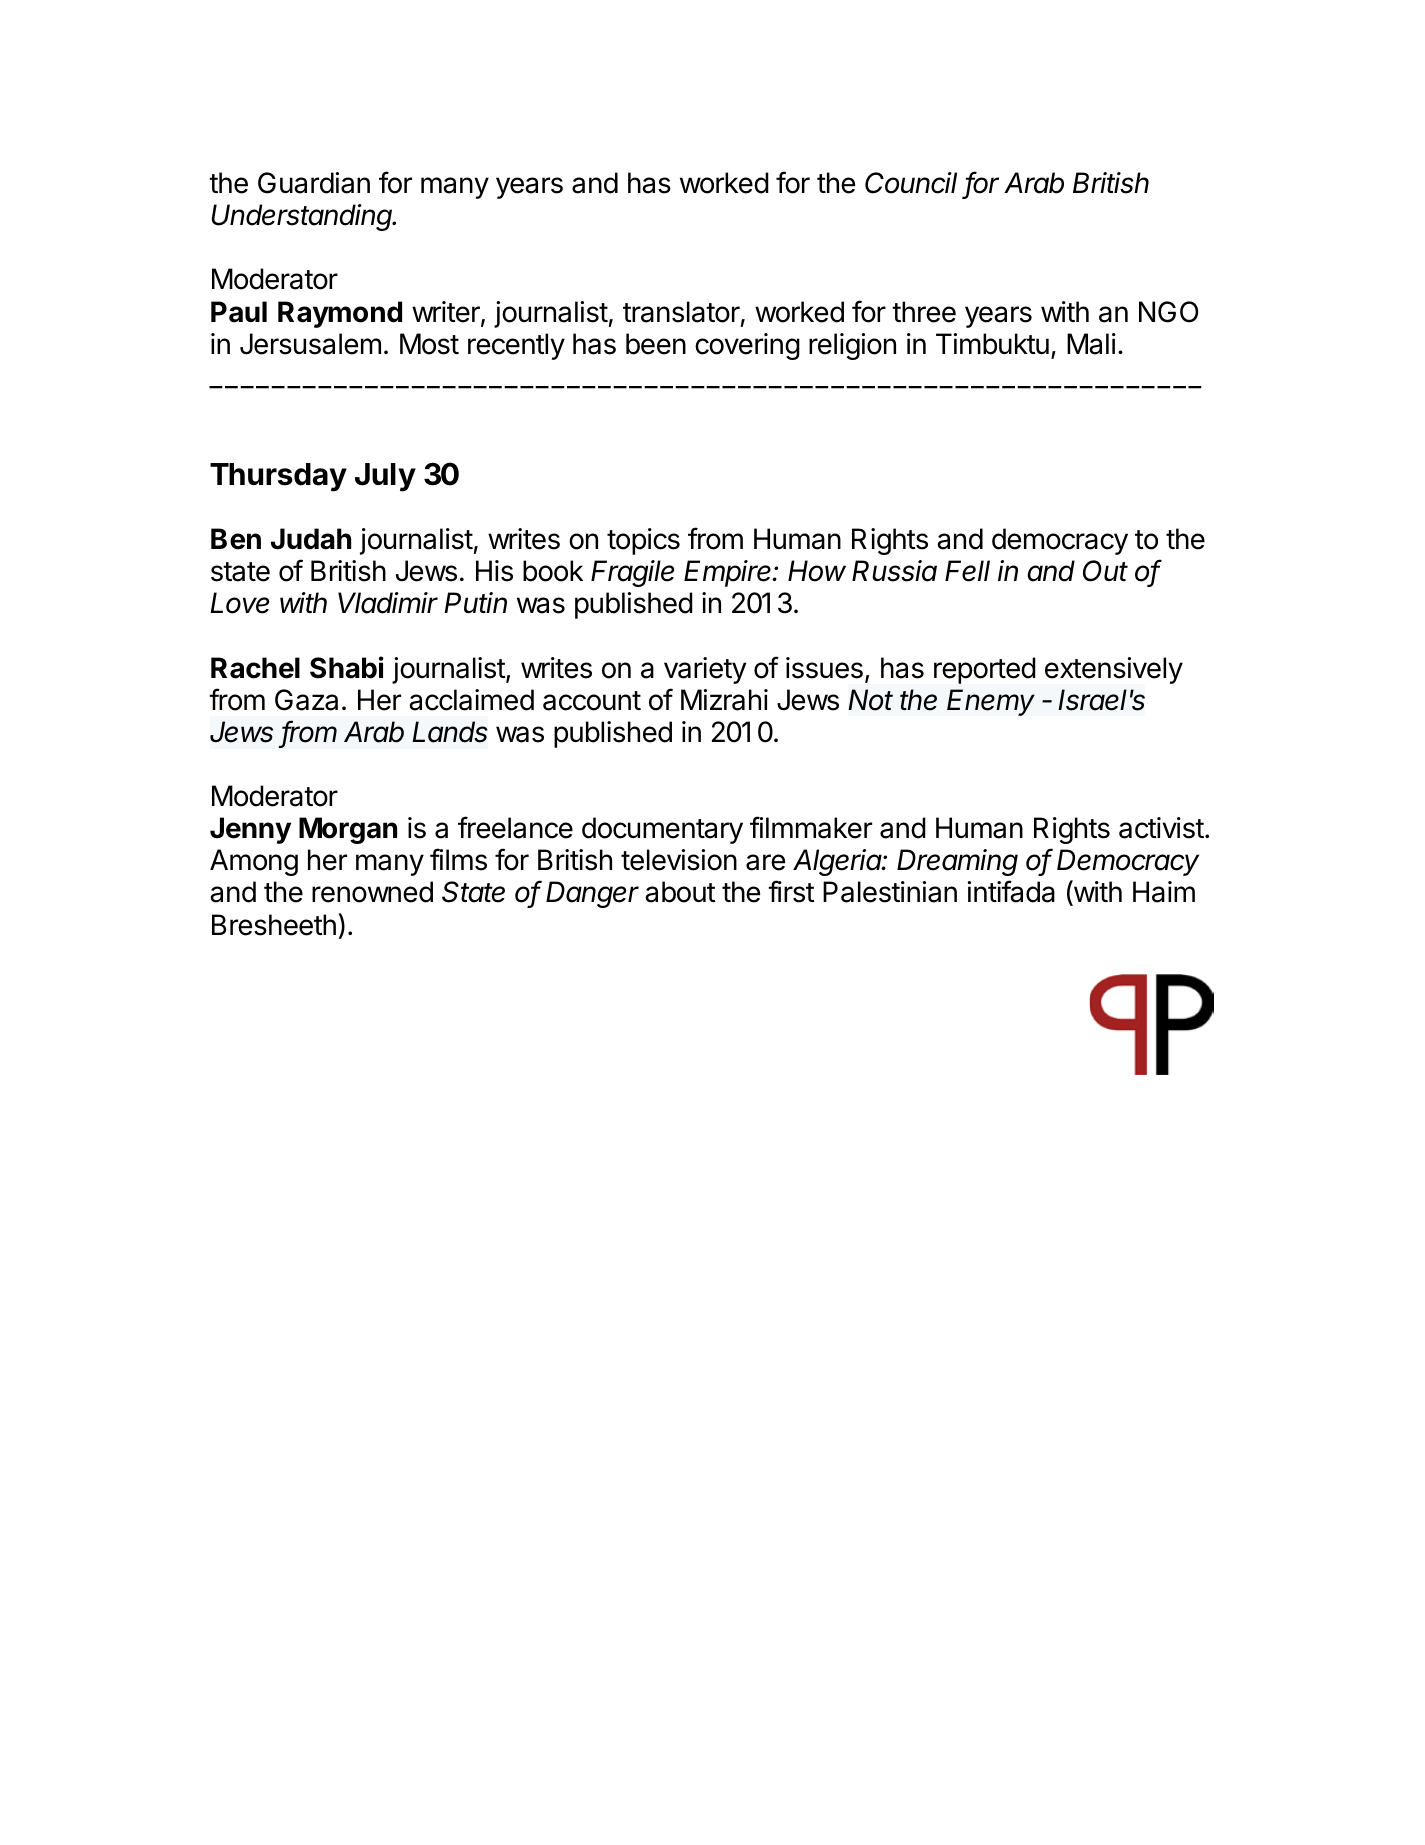 The image size is (1425, 1845). Describe the element at coordinates (372, 892) in the document. I see `renowned` at that location.
